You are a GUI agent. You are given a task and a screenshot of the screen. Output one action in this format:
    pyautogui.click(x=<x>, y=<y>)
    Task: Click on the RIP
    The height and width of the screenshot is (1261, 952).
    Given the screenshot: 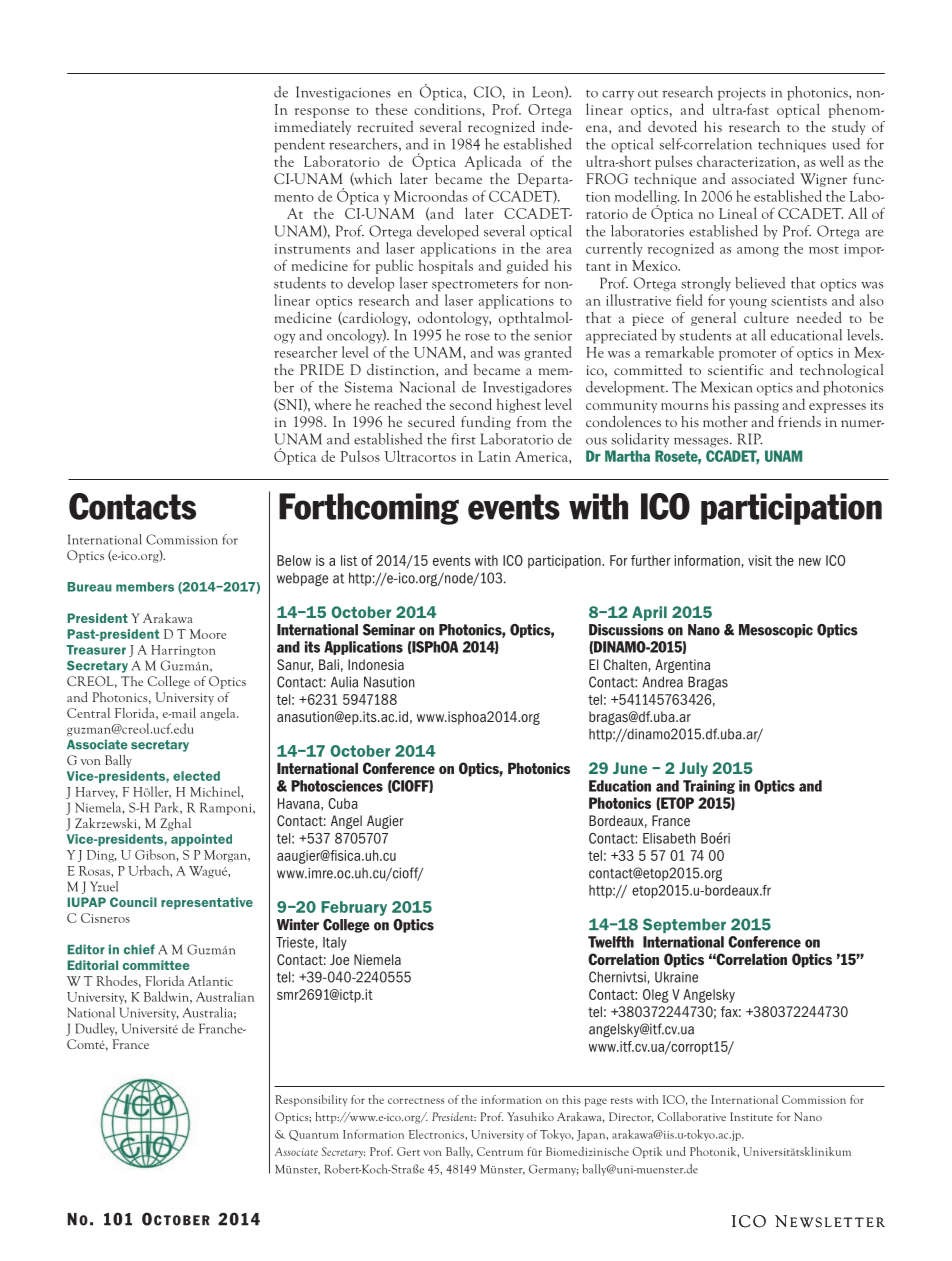 What is the action you would take?
    pyautogui.click(x=750, y=439)
